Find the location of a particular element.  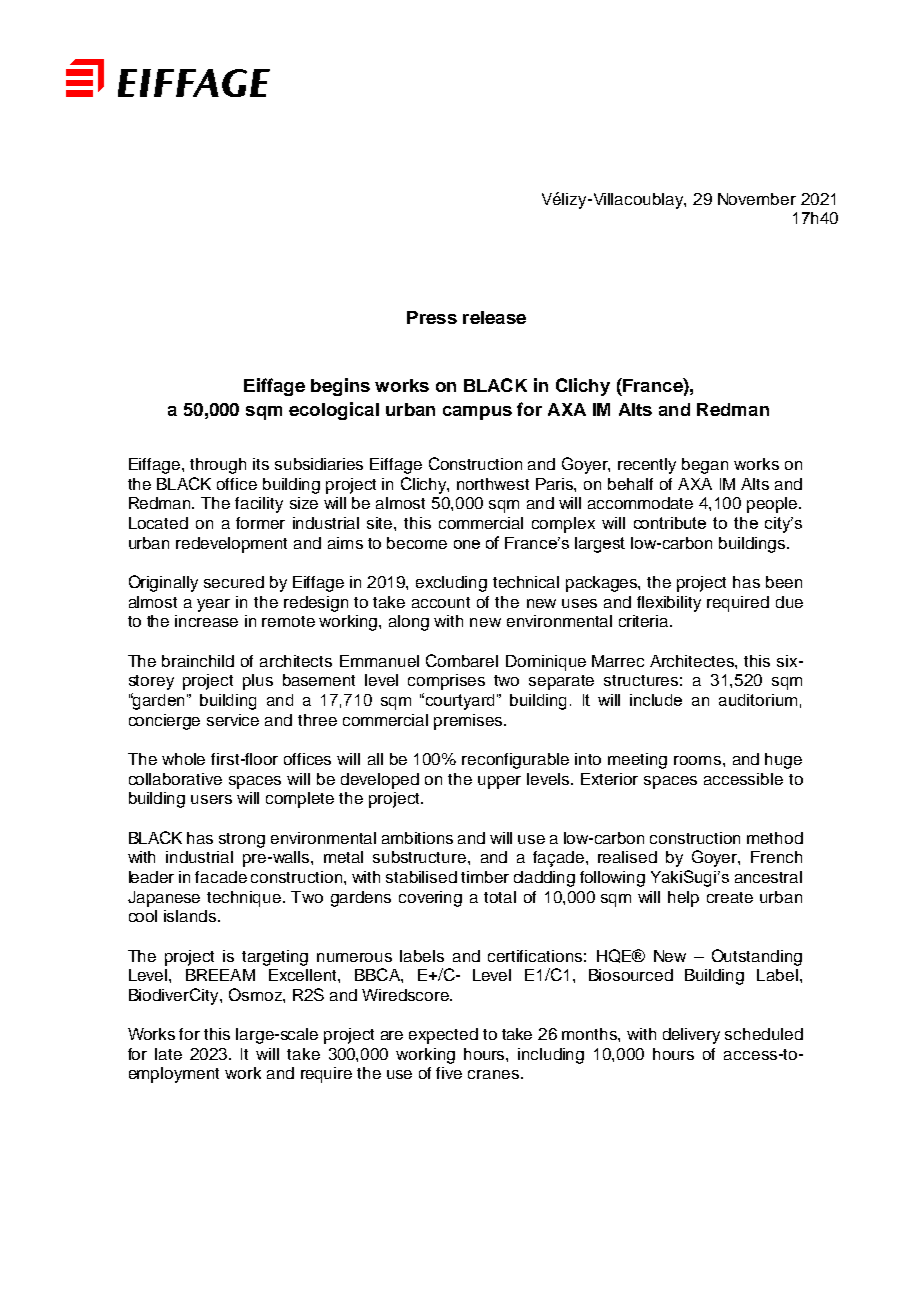

account is located at coordinates (441, 602).
